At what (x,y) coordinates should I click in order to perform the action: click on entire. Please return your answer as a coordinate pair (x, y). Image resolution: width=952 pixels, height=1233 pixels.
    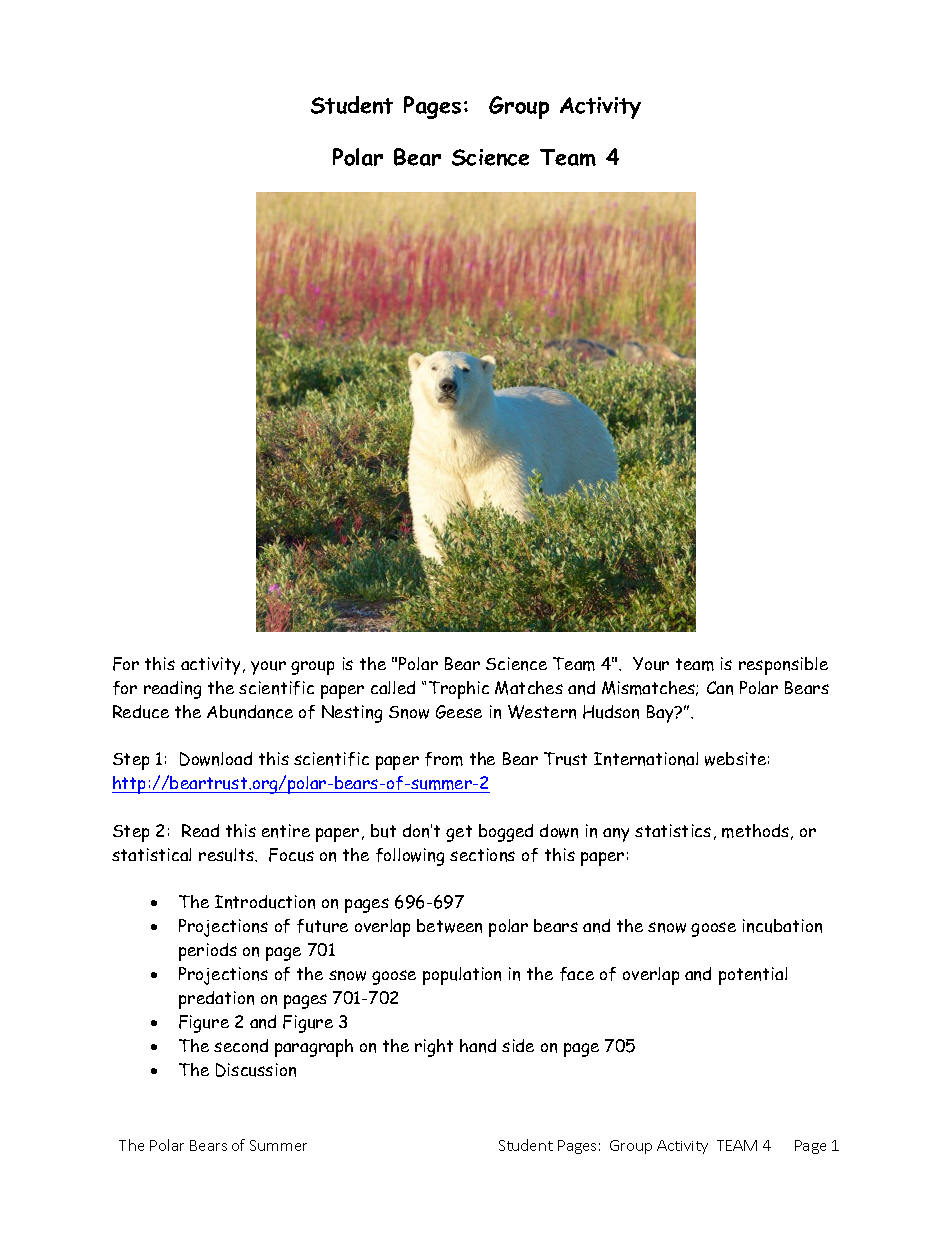
    Looking at the image, I should click on (286, 831).
